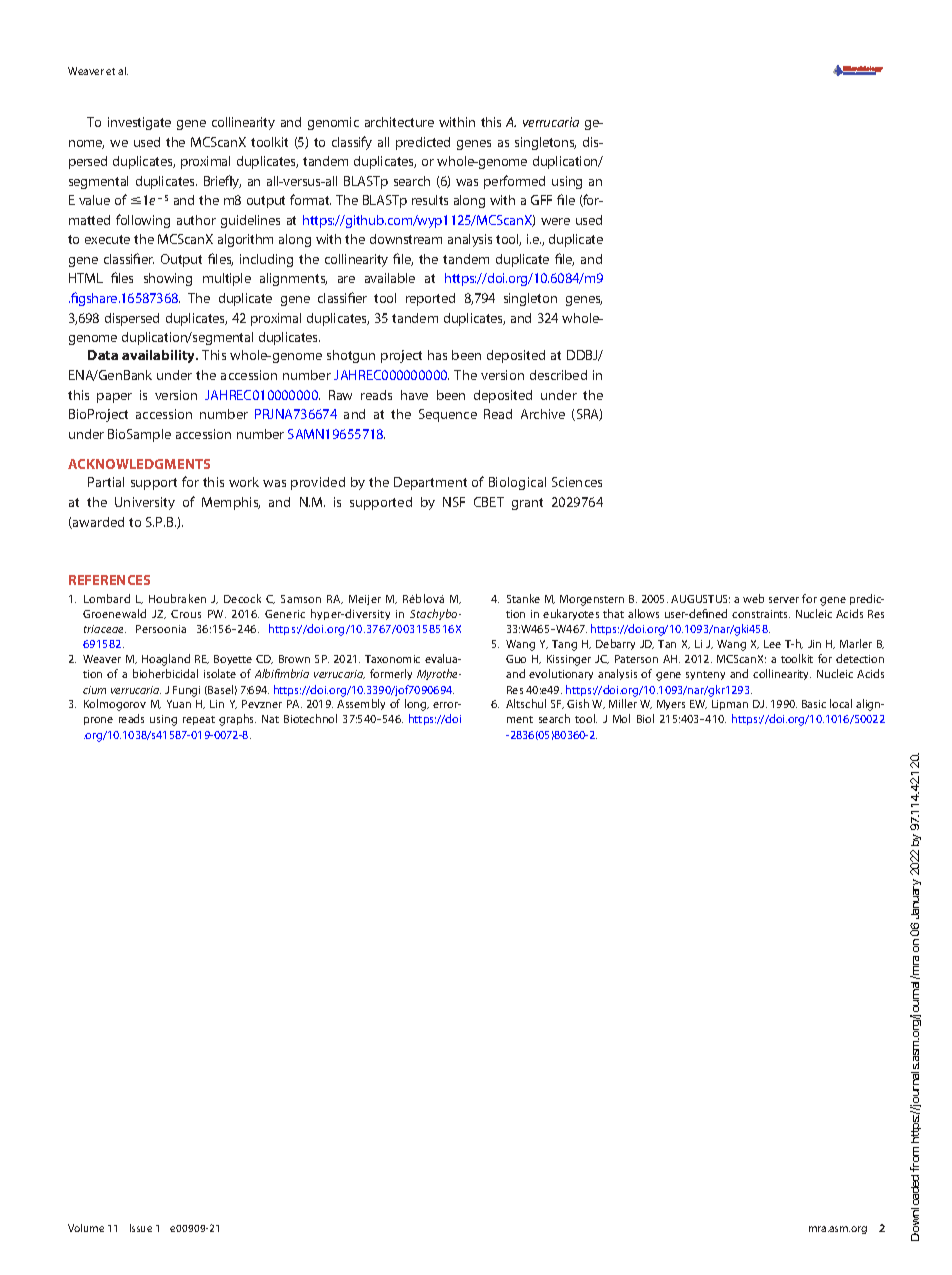  What do you see at coordinates (186, 691) in the screenshot?
I see `Fungi` at bounding box center [186, 691].
